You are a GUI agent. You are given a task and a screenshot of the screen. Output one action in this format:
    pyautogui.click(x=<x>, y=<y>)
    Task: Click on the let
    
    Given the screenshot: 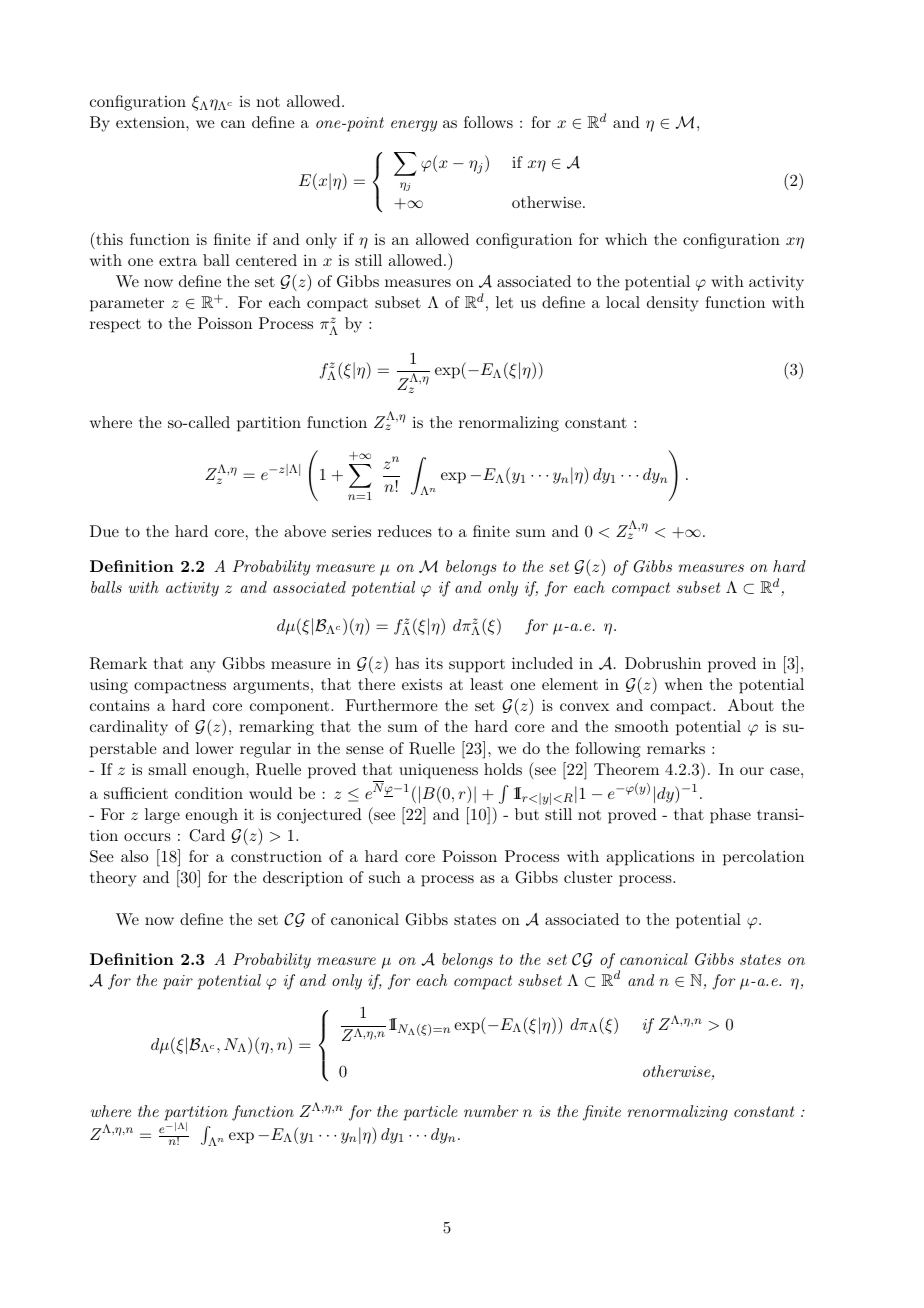 What is the action you would take?
    pyautogui.click(x=504, y=302)
